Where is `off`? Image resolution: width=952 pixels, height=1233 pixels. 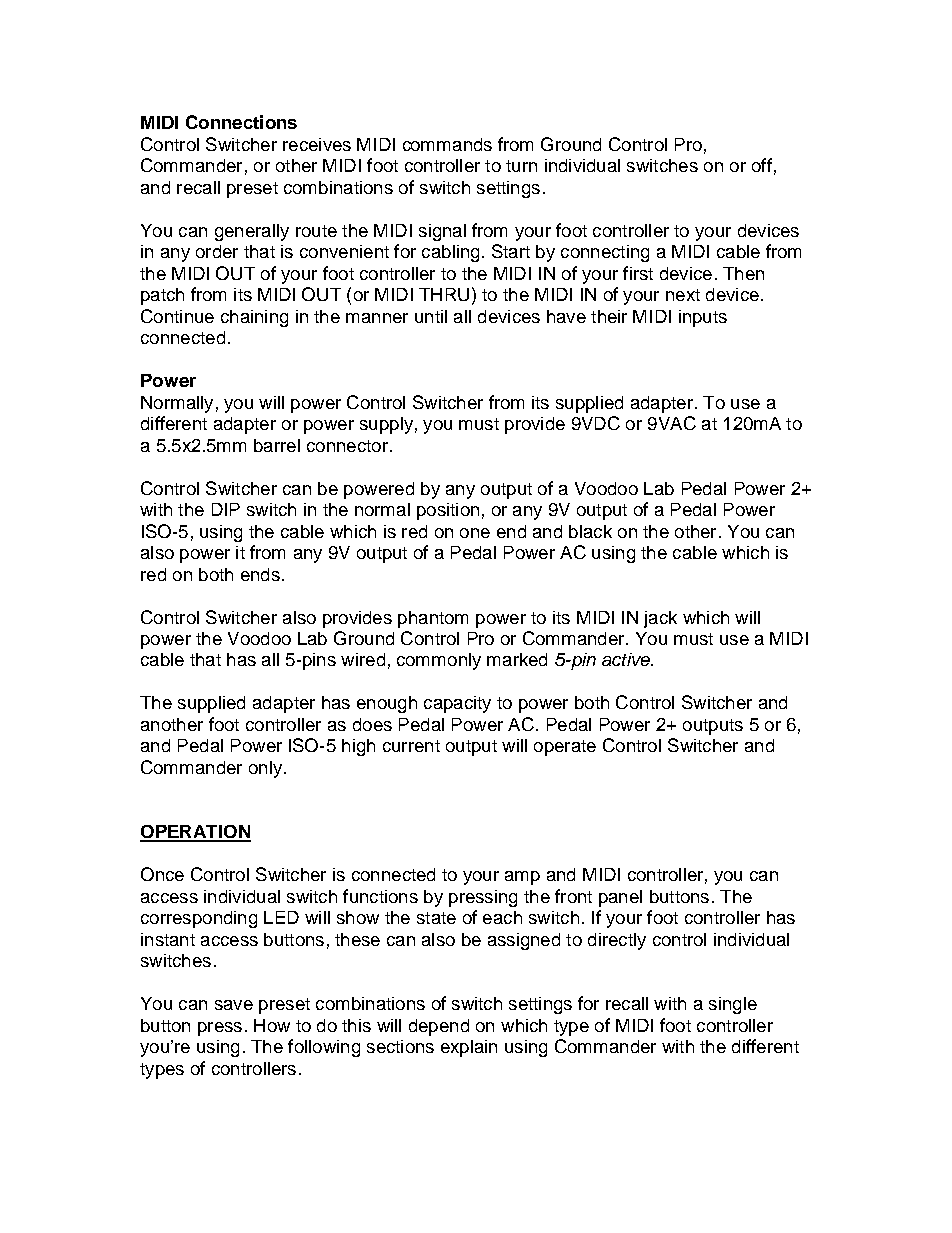
off is located at coordinates (762, 165).
